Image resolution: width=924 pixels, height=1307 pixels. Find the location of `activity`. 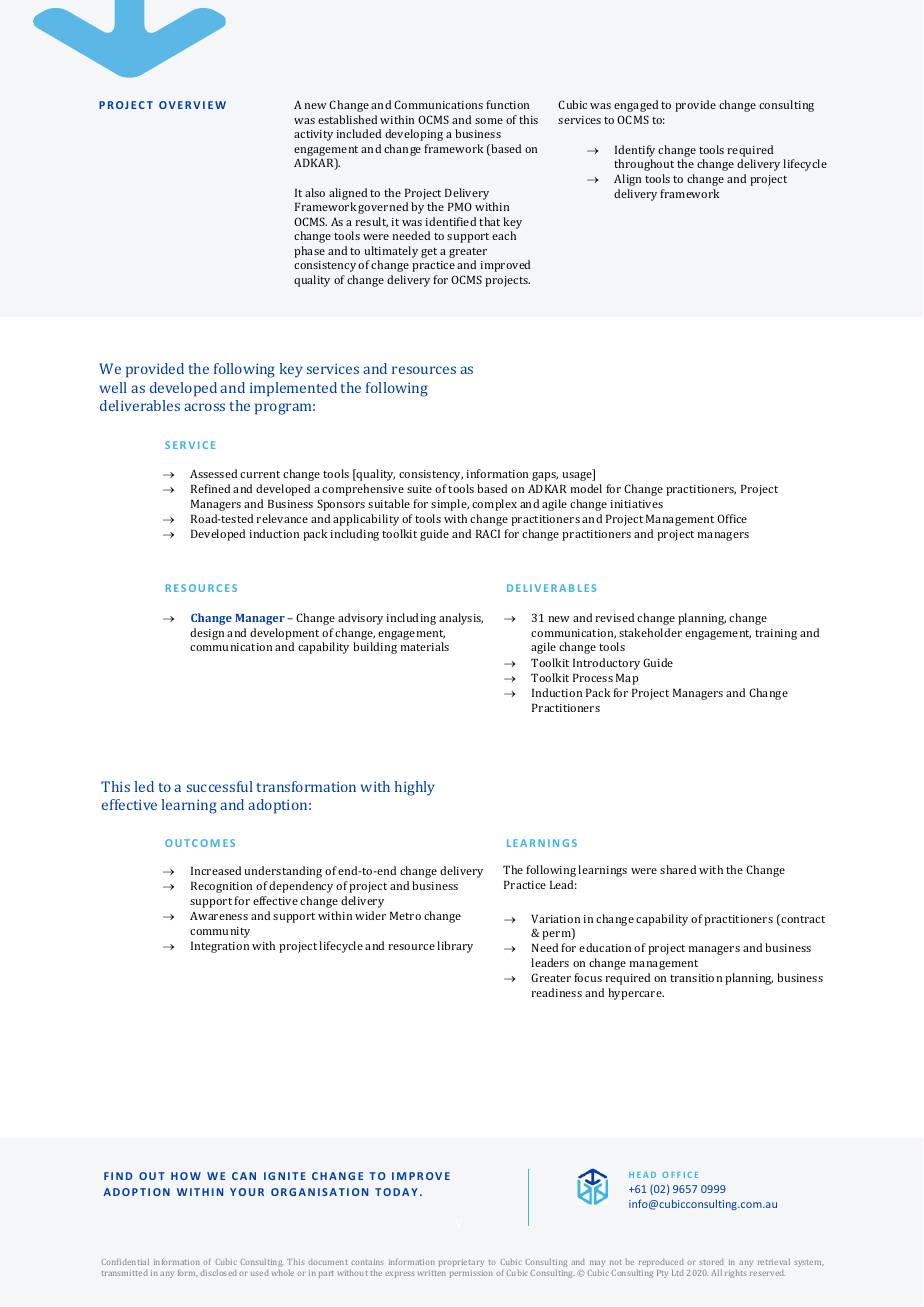

activity is located at coordinates (313, 135).
